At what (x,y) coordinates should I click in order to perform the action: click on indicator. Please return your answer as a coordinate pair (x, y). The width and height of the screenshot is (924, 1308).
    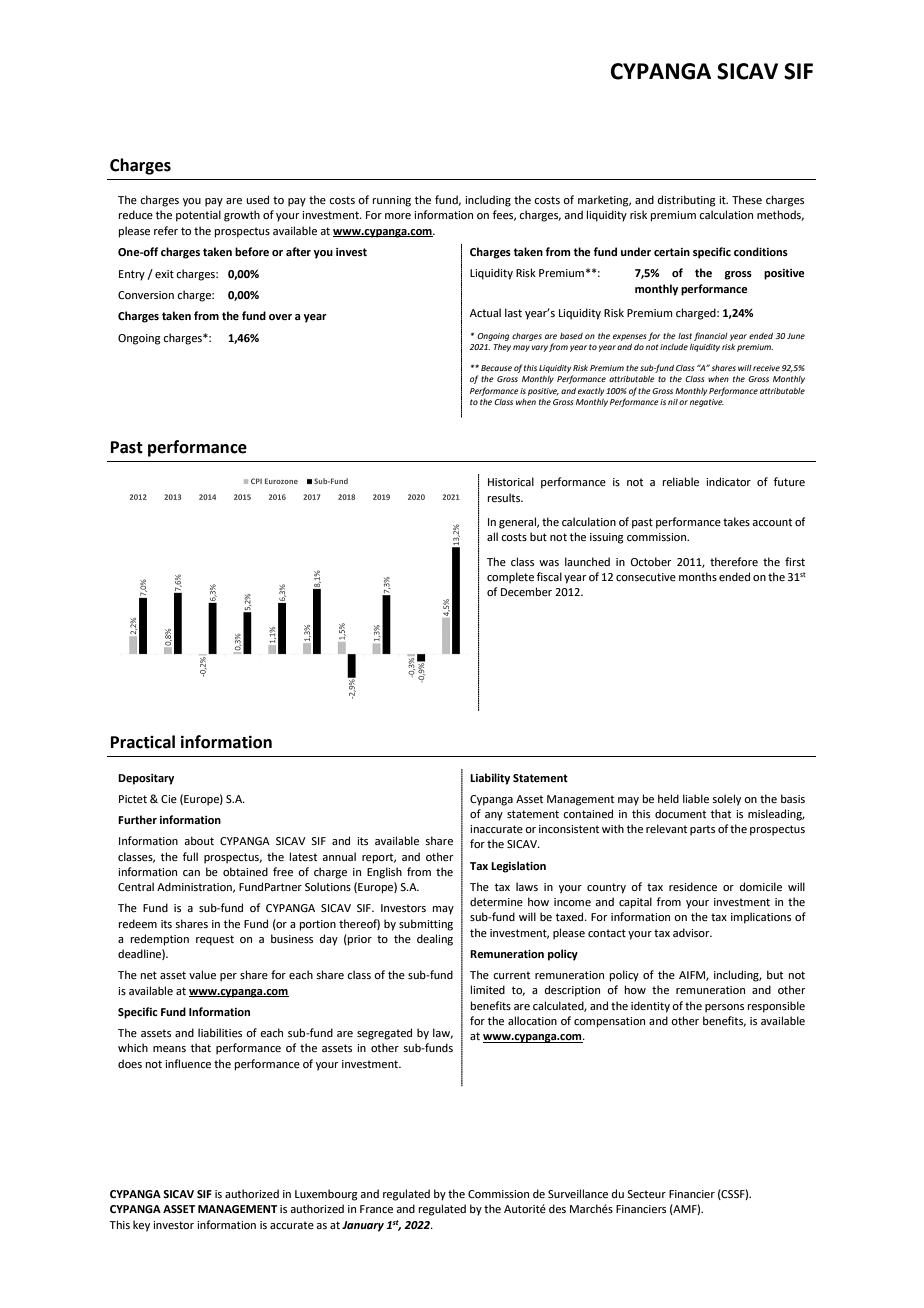
    Looking at the image, I should click on (728, 481).
